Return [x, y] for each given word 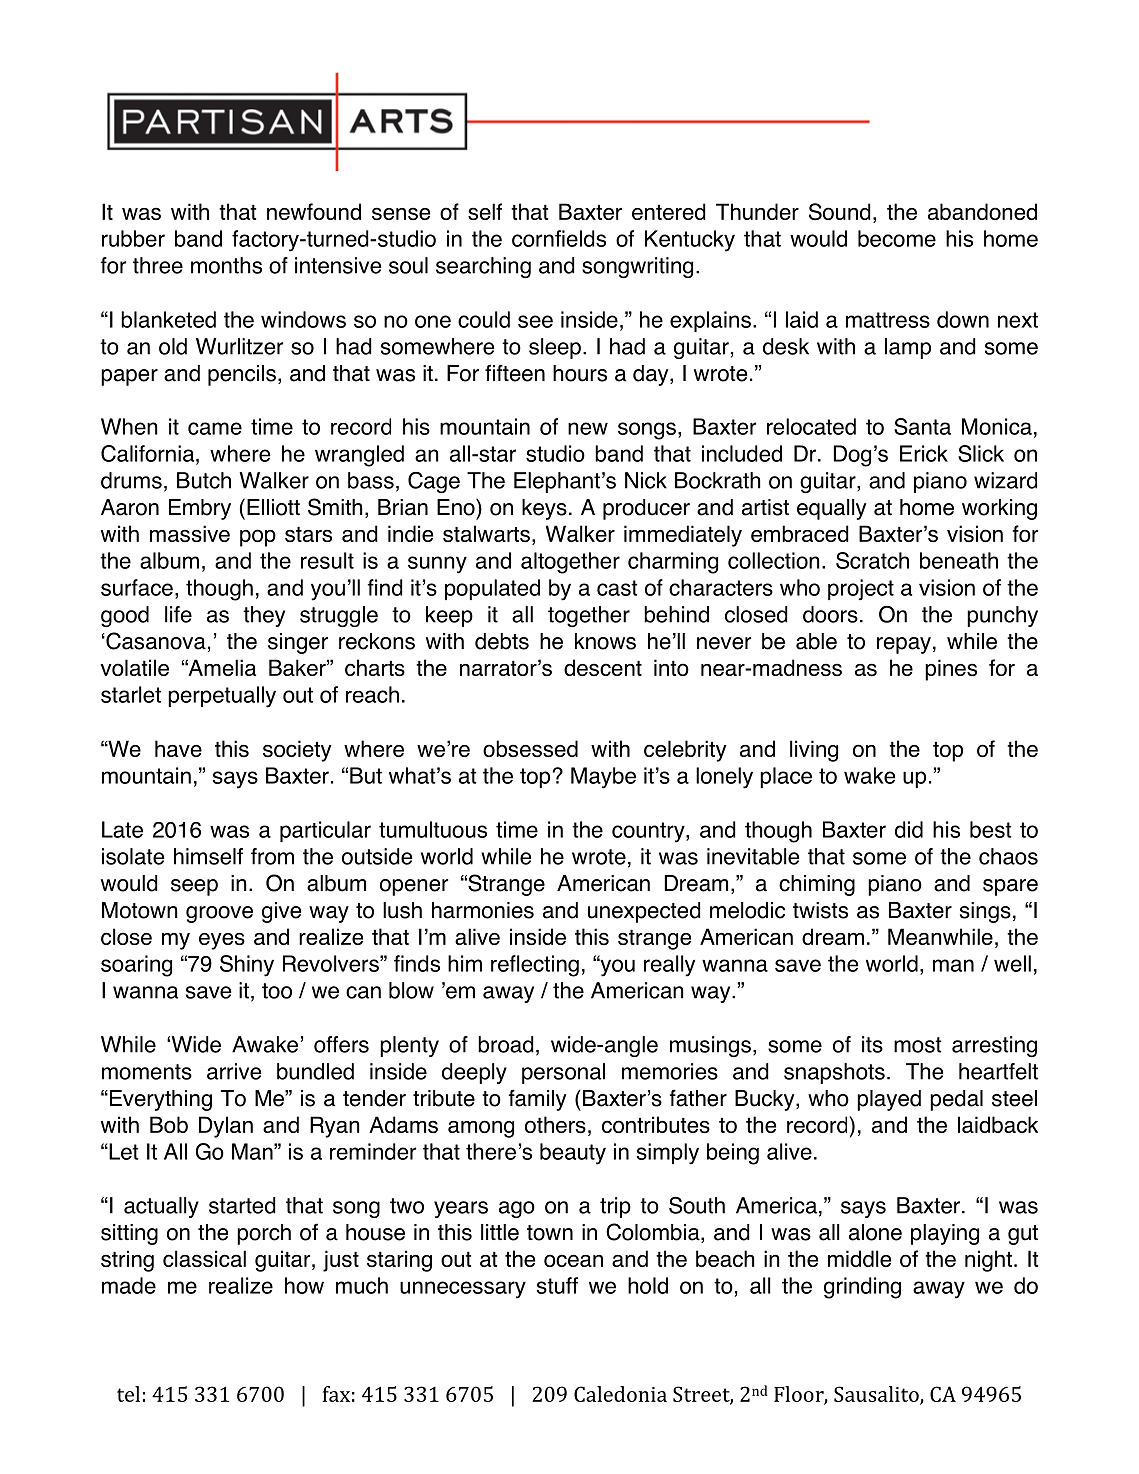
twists [820, 910]
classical [204, 1258]
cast [617, 588]
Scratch [872, 560]
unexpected [644, 912]
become [897, 238]
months [226, 265]
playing [945, 1234]
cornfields [559, 238]
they [264, 616]
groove [219, 914]
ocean [573, 1260]
